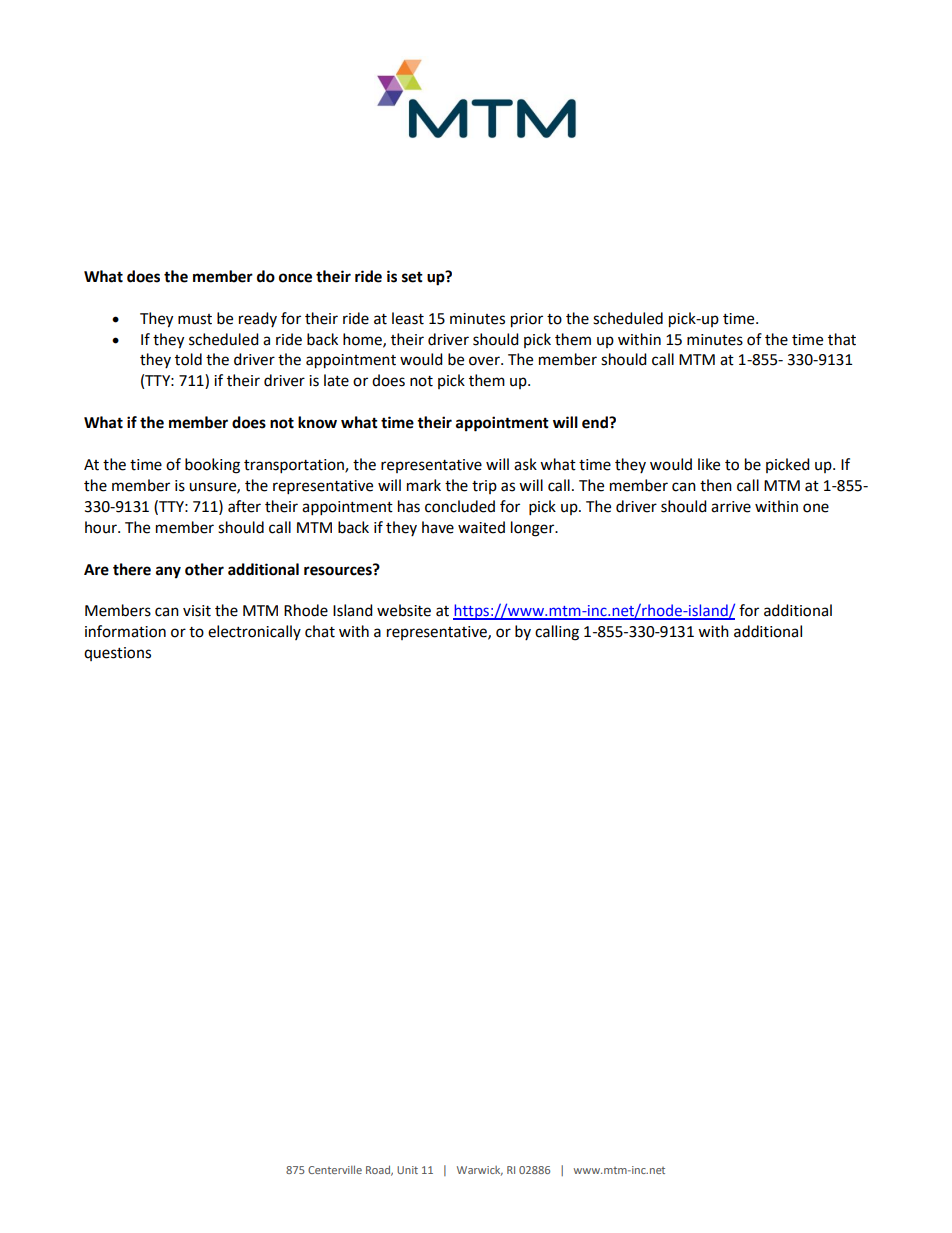 The width and height of the screenshot is (952, 1233). Describe the element at coordinates (117, 654) in the screenshot. I see `questions` at that location.
